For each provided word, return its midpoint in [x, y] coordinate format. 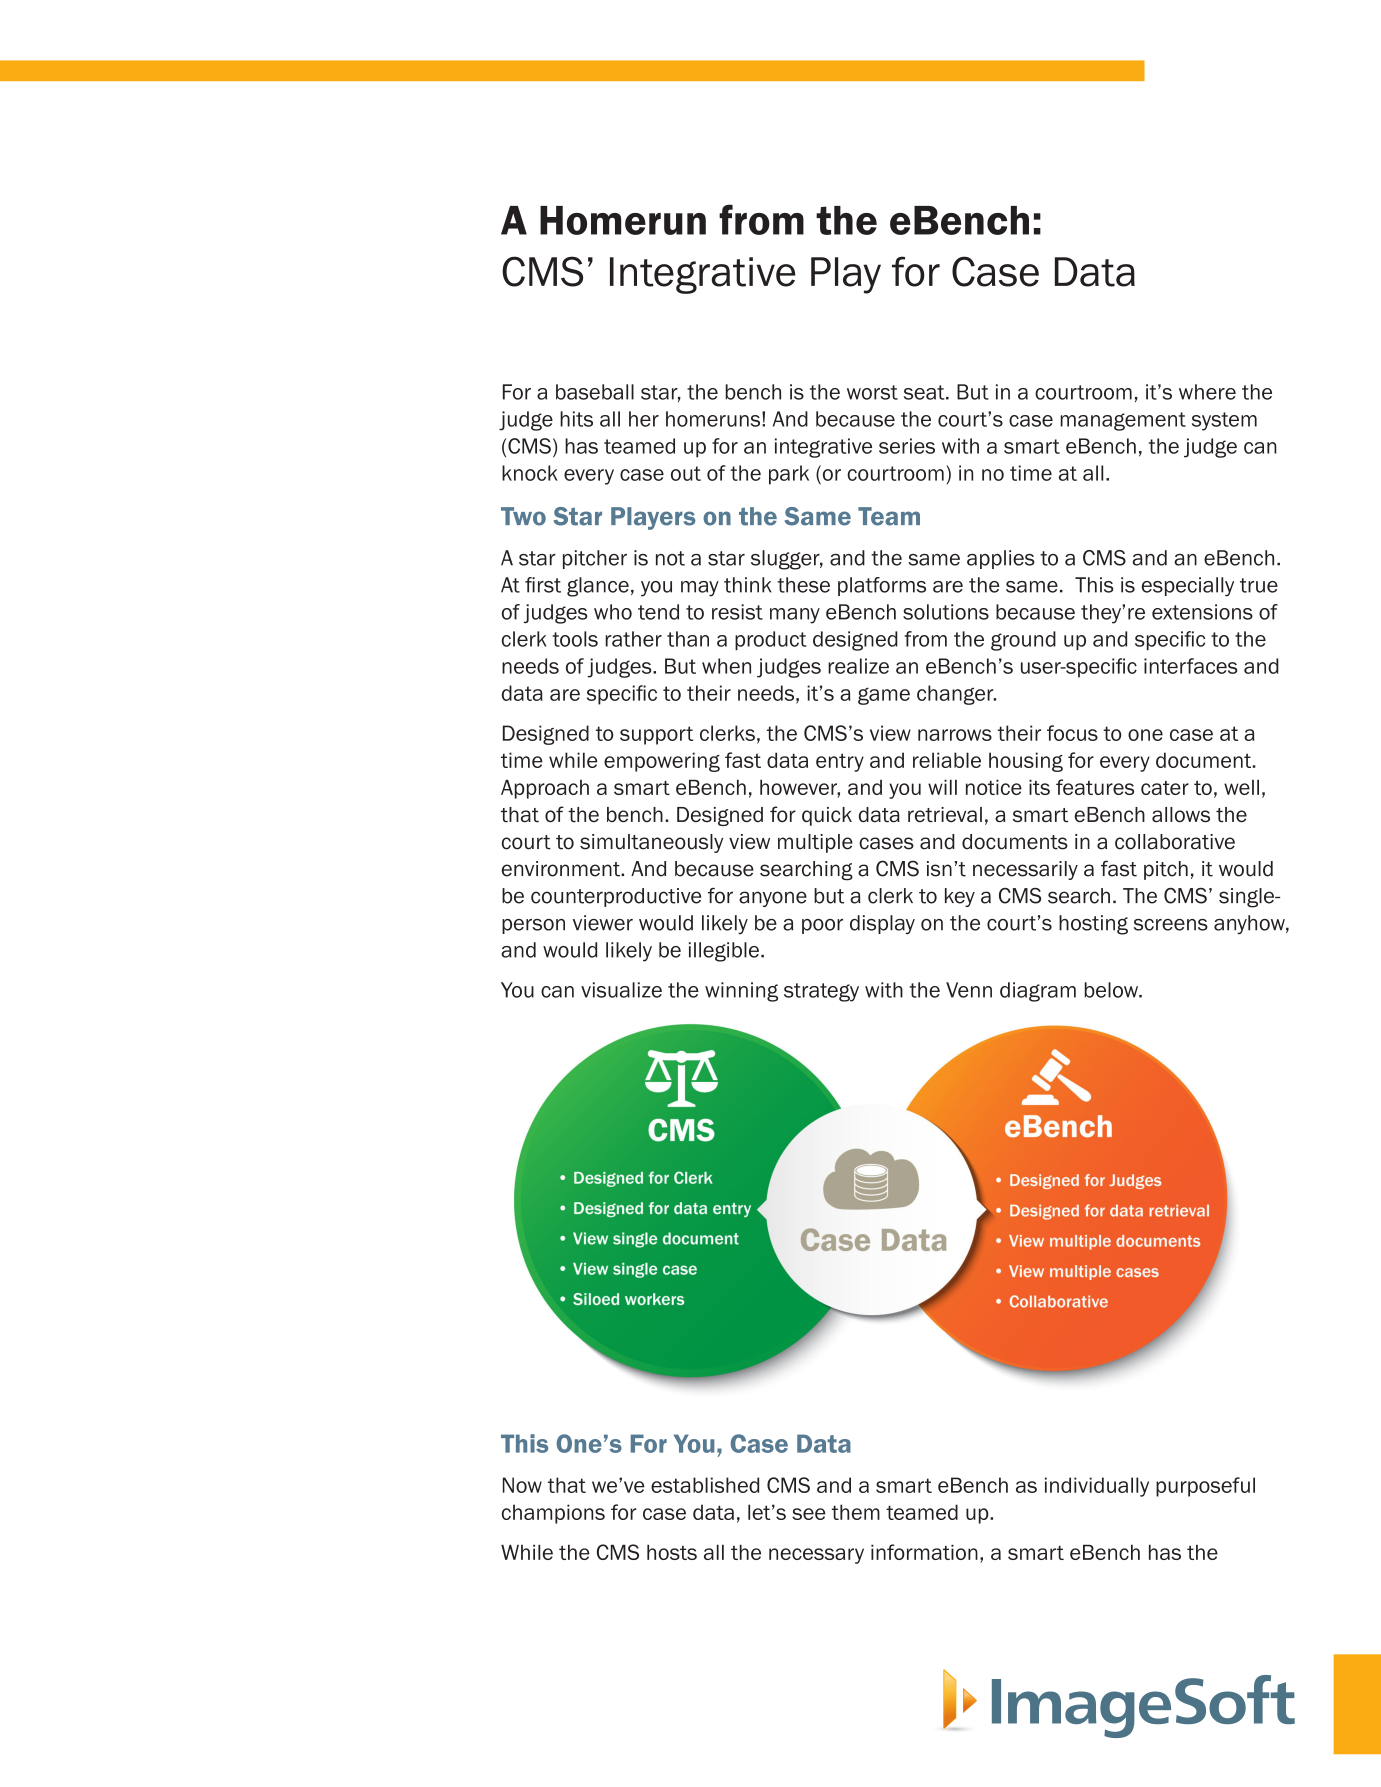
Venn [969, 990]
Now [522, 1485]
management [1123, 421]
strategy [821, 992]
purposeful [1205, 1487]
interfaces [1191, 666]
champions [553, 1514]
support [656, 735]
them [856, 1512]
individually [1097, 1487]
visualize [621, 990]
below [1113, 990]
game [884, 696]
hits [576, 419]
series [907, 446]
